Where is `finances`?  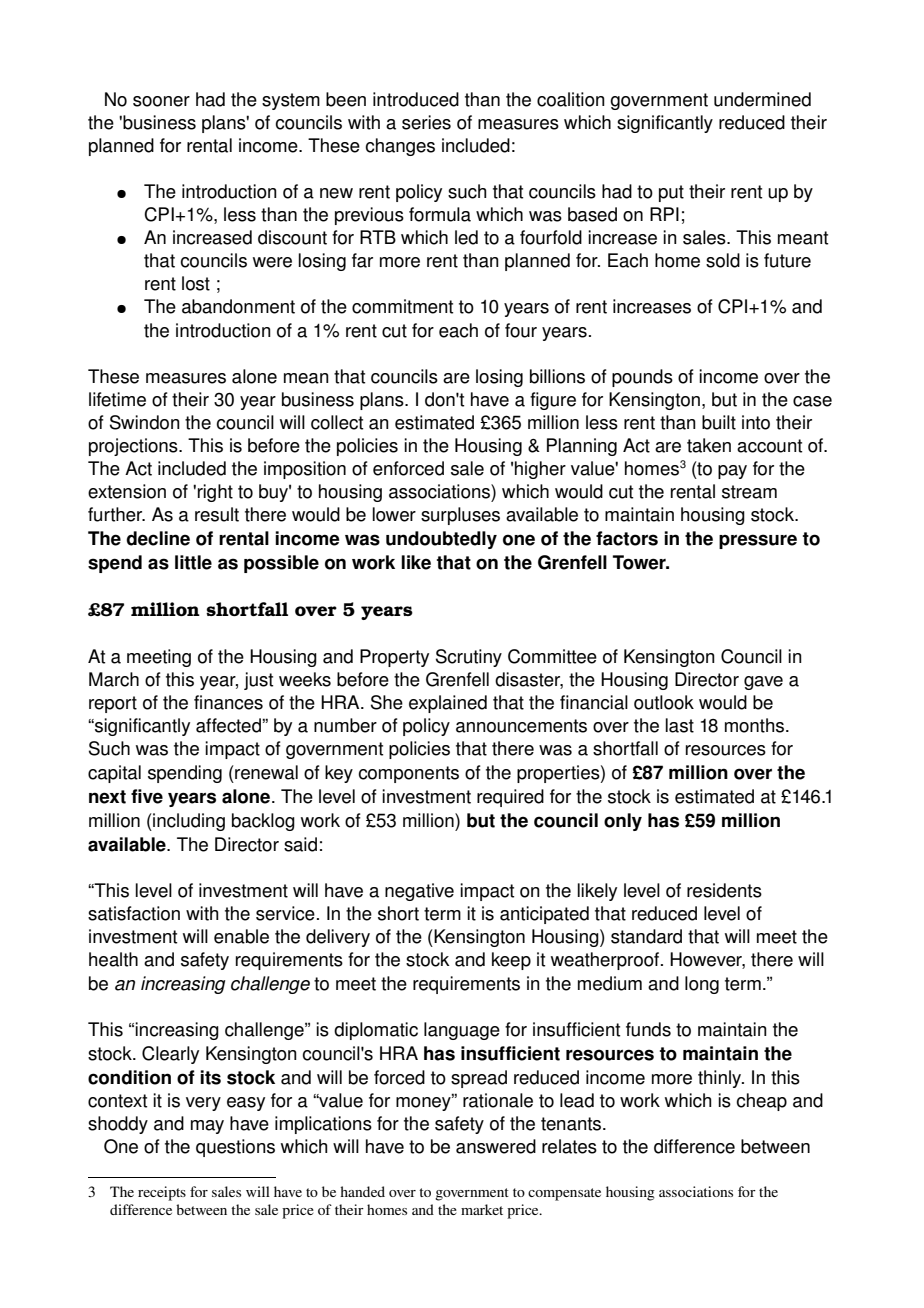 finances is located at coordinates (228, 702).
